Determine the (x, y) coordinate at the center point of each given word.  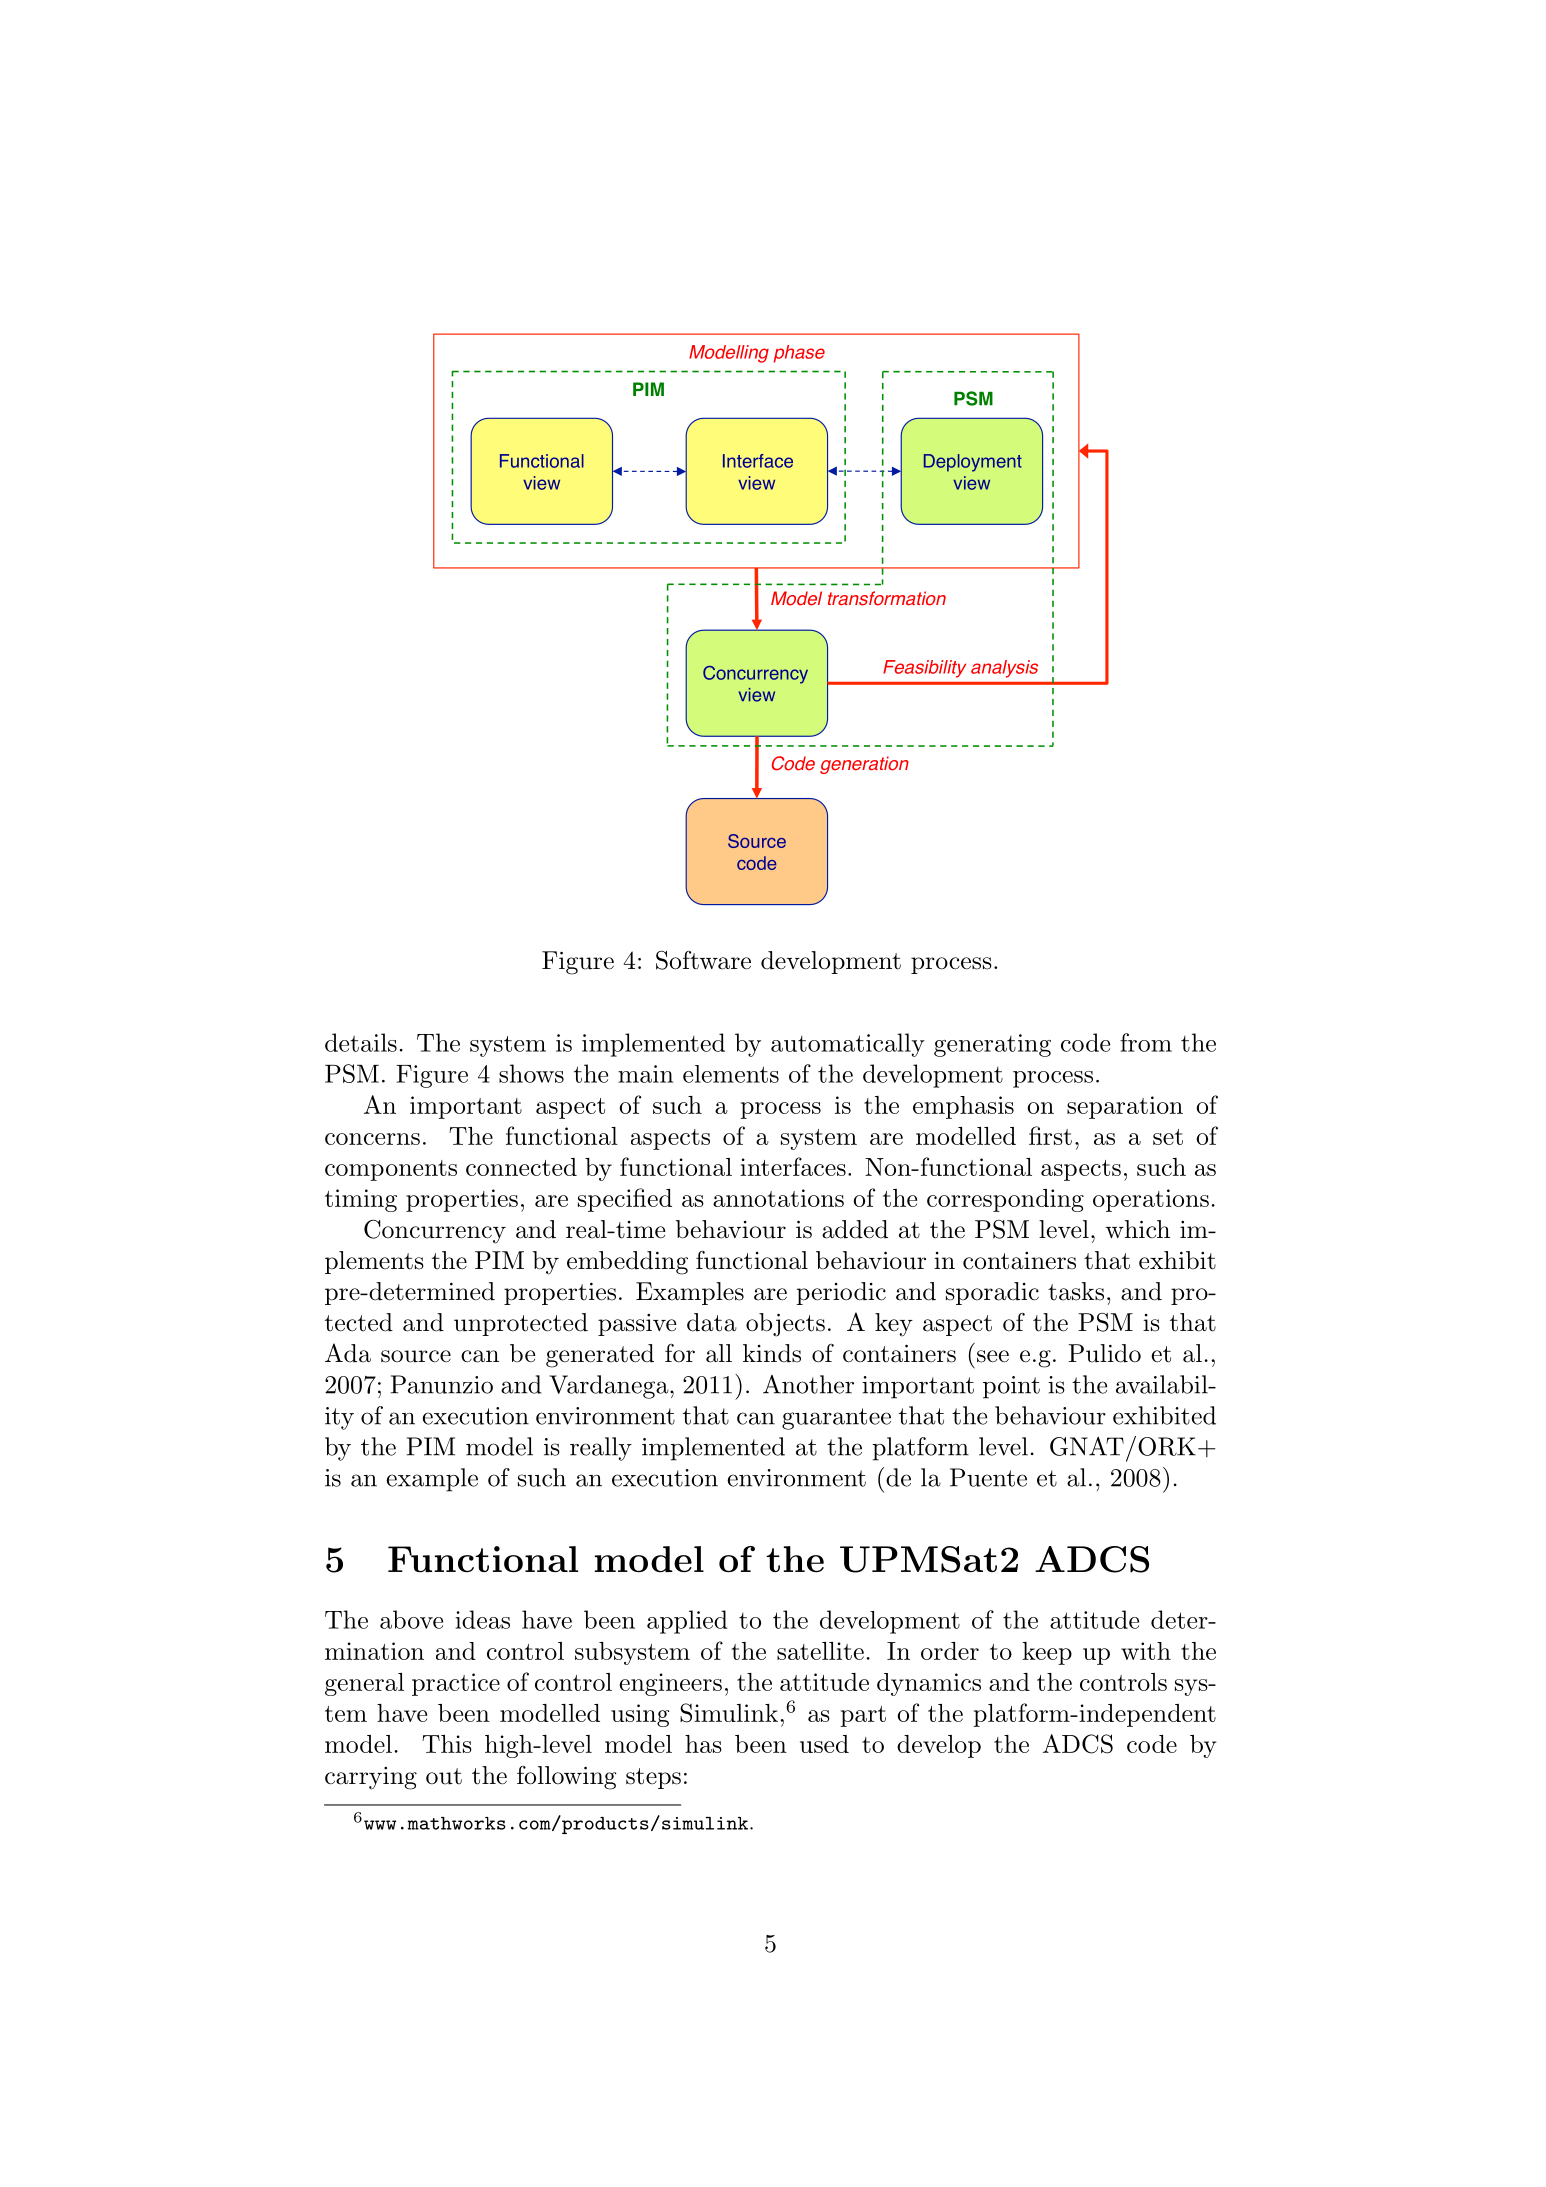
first (1050, 1135)
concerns (372, 1139)
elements (731, 1074)
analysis (1004, 669)
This (447, 1744)
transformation (887, 598)
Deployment (973, 463)
